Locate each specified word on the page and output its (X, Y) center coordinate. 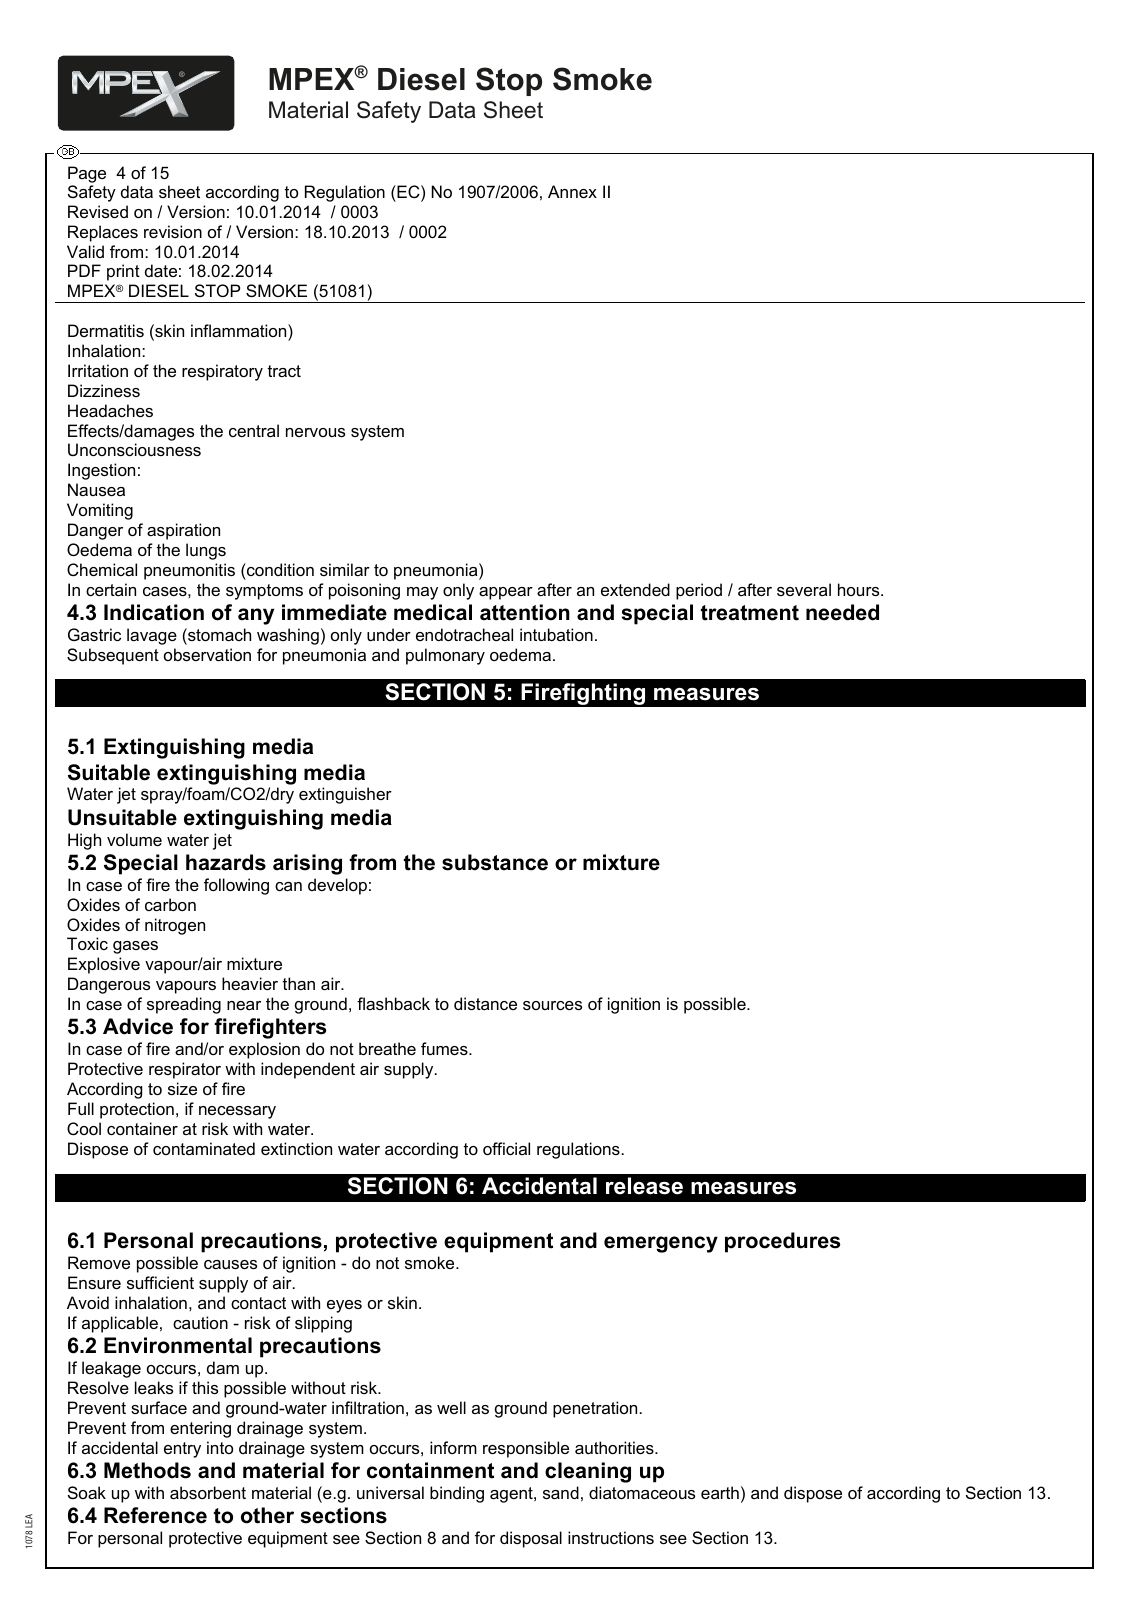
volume (134, 839)
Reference (155, 1515)
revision (173, 231)
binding (457, 1494)
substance (495, 862)
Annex (572, 191)
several (804, 589)
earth (720, 1492)
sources (552, 1005)
